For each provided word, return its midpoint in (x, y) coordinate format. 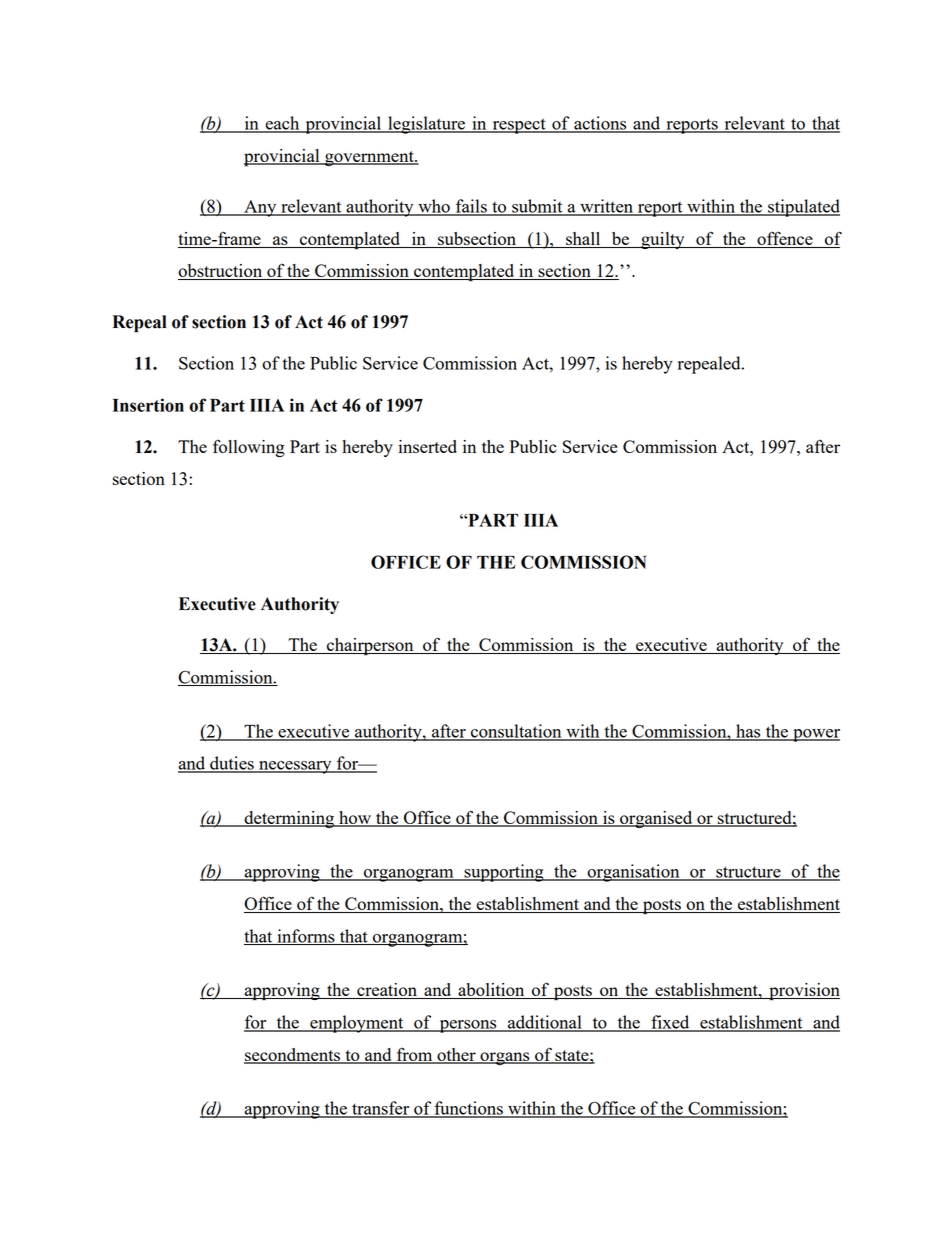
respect (519, 126)
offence (785, 239)
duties (232, 764)
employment (357, 1024)
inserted (427, 446)
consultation (516, 732)
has (748, 732)
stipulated (803, 208)
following (249, 448)
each (282, 124)
